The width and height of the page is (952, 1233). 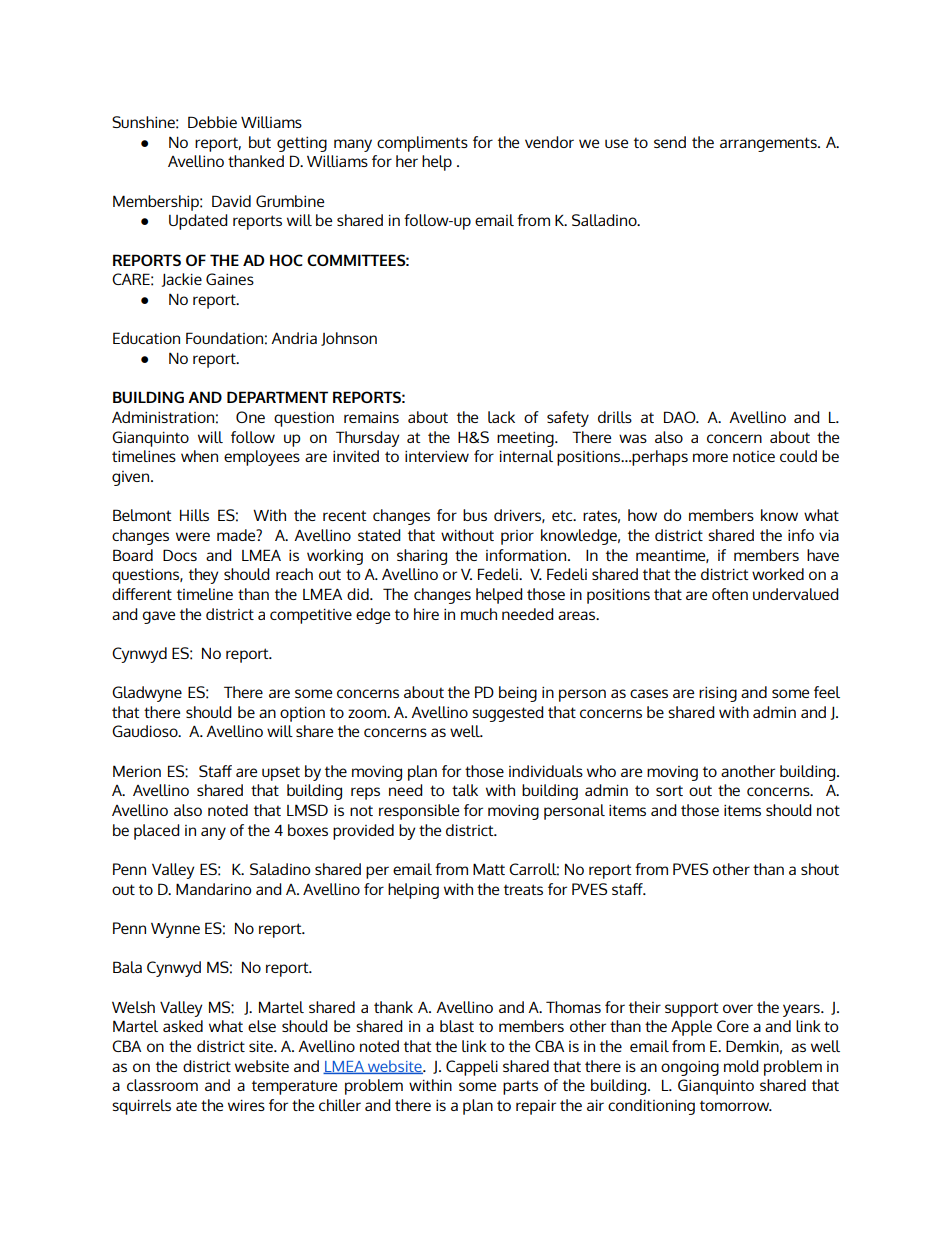 What do you see at coordinates (158, 617) in the page?
I see `gave` at bounding box center [158, 617].
